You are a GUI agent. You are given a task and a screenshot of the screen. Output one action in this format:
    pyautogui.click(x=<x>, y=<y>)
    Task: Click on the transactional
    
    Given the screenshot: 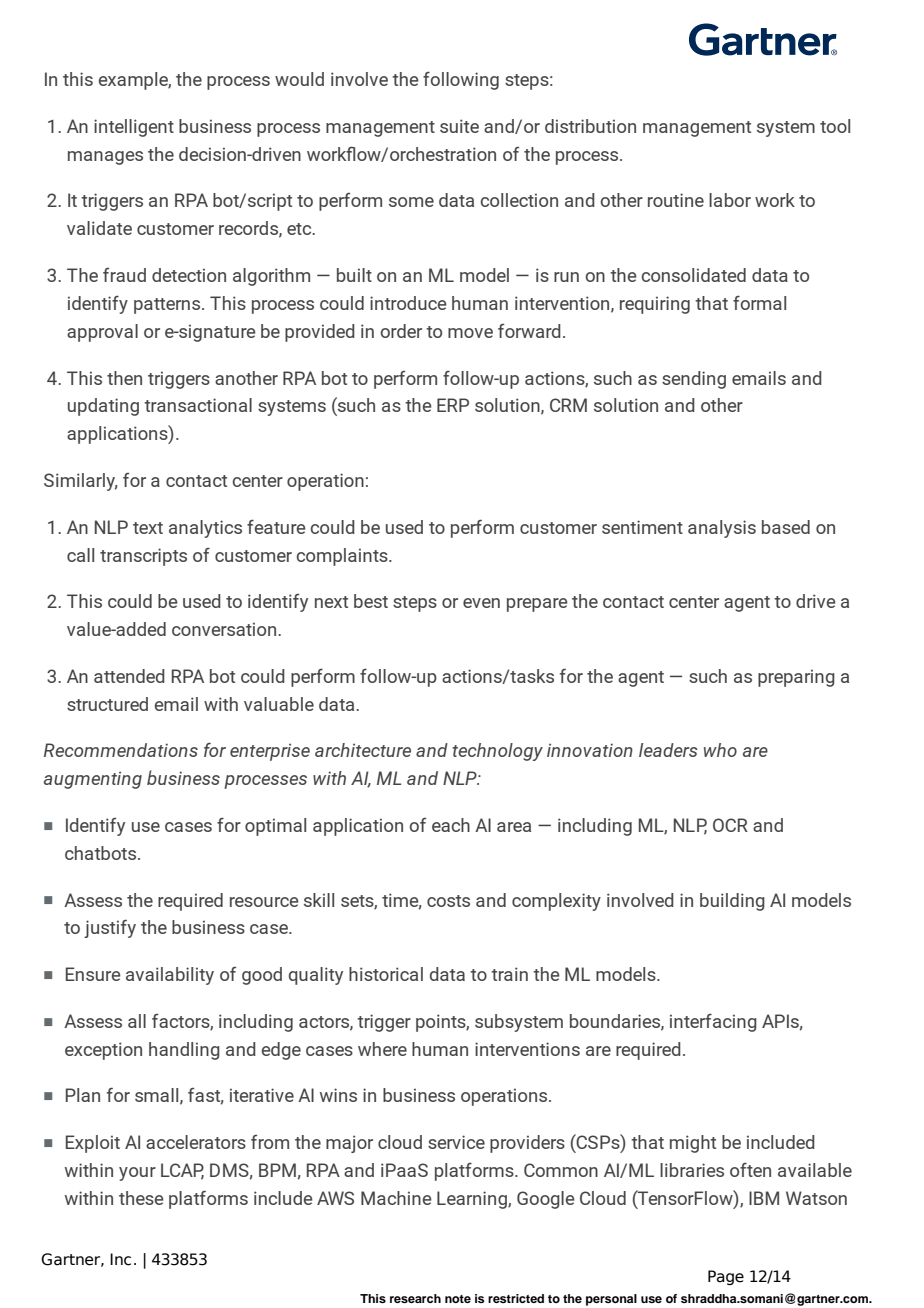 What is the action you would take?
    pyautogui.click(x=198, y=405)
